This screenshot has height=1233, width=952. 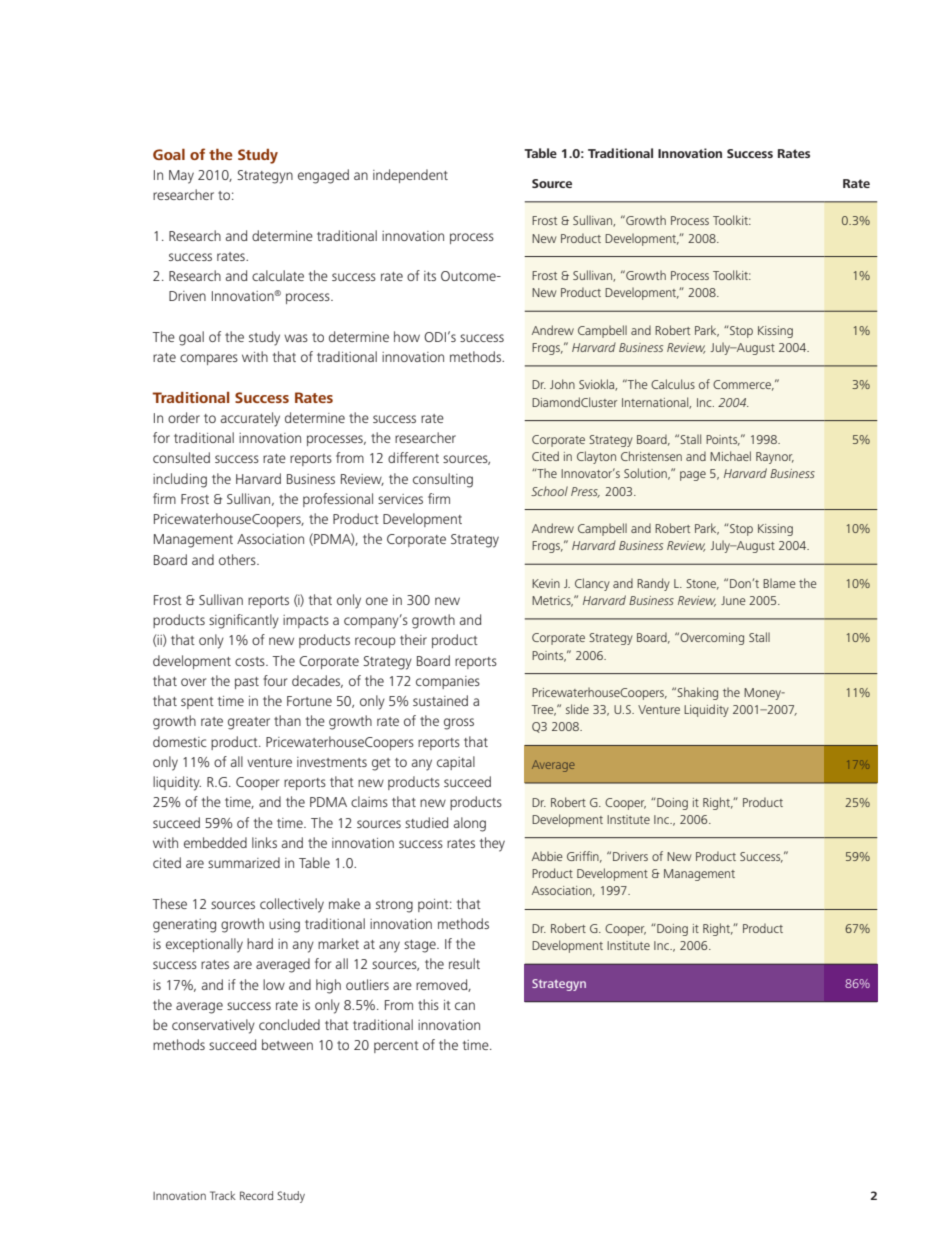 What do you see at coordinates (693, 476) in the screenshot?
I see `page` at bounding box center [693, 476].
